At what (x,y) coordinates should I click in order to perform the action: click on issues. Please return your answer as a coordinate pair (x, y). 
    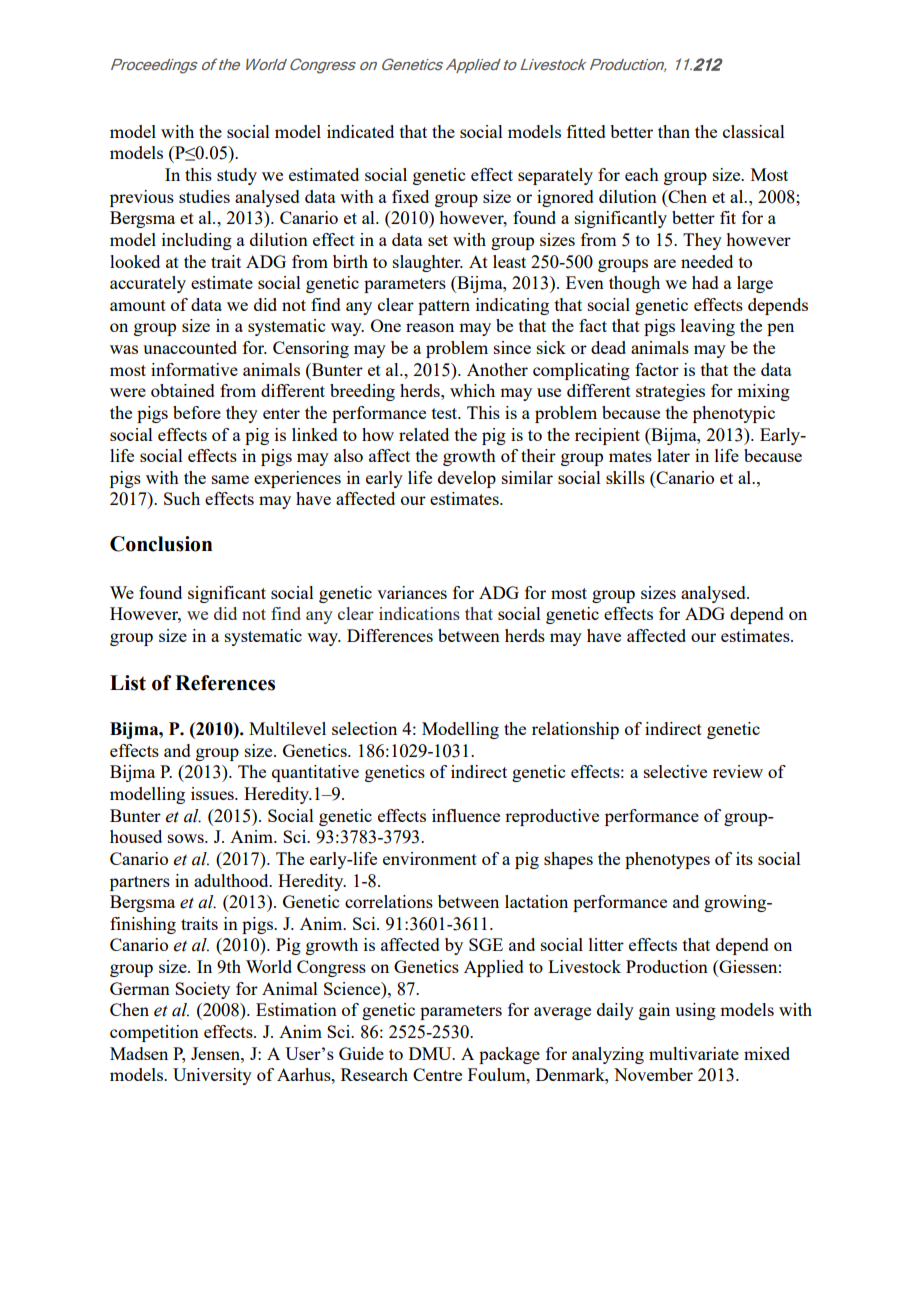
    Looking at the image, I should click on (213, 793).
